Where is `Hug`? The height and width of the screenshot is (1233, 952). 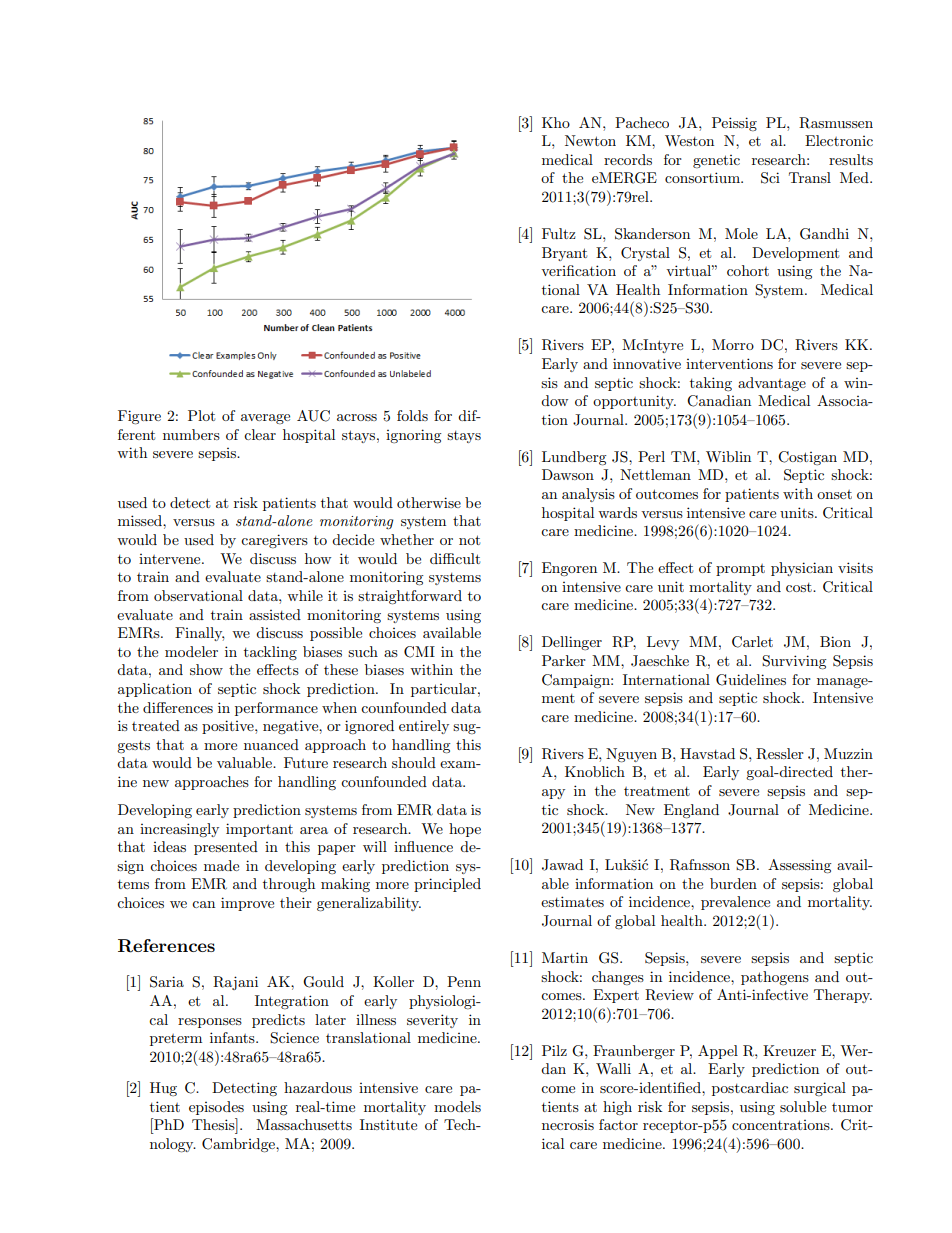
Hug is located at coordinates (163, 1089).
